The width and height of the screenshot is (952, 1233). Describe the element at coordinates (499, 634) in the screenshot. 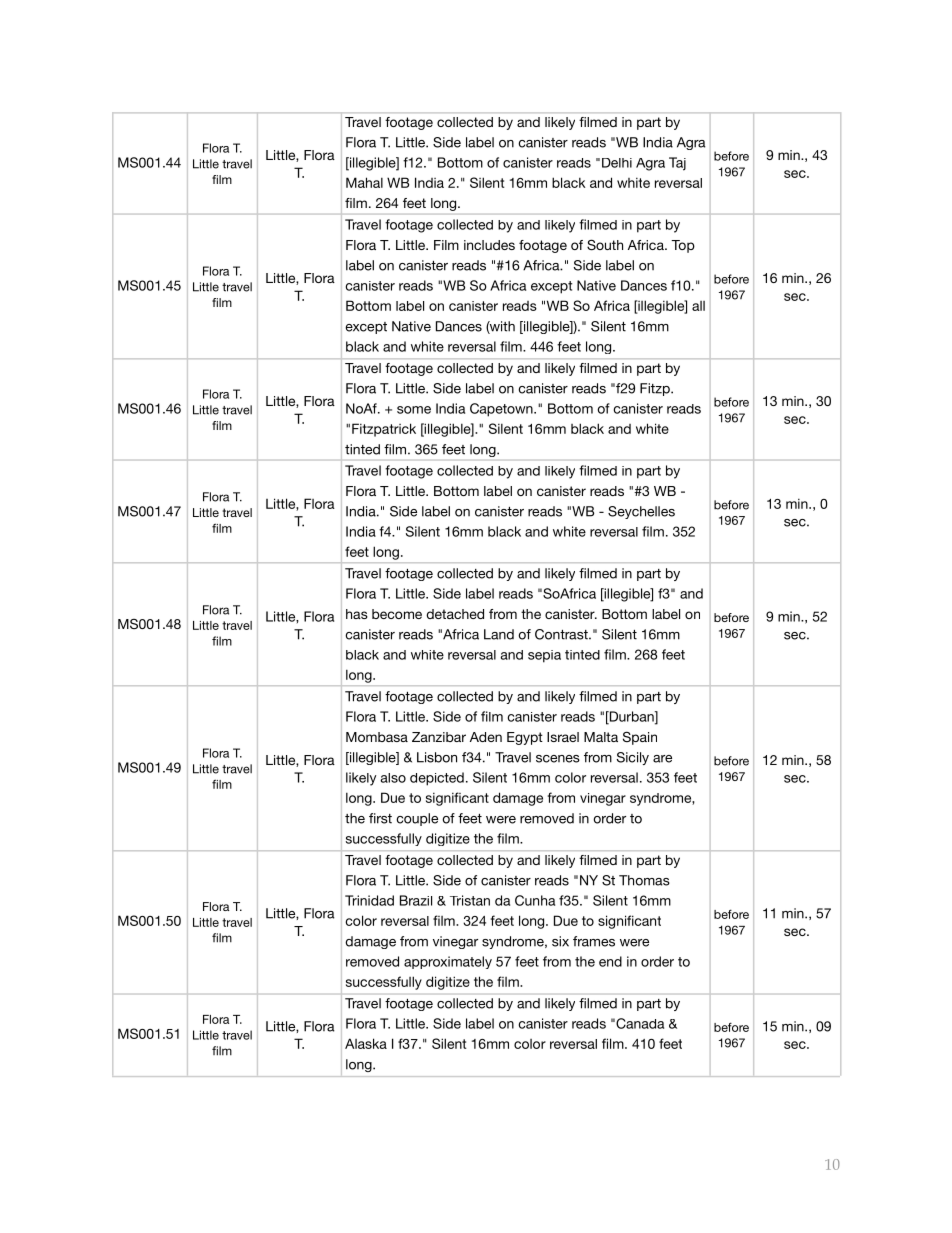

I see `Land` at that location.
